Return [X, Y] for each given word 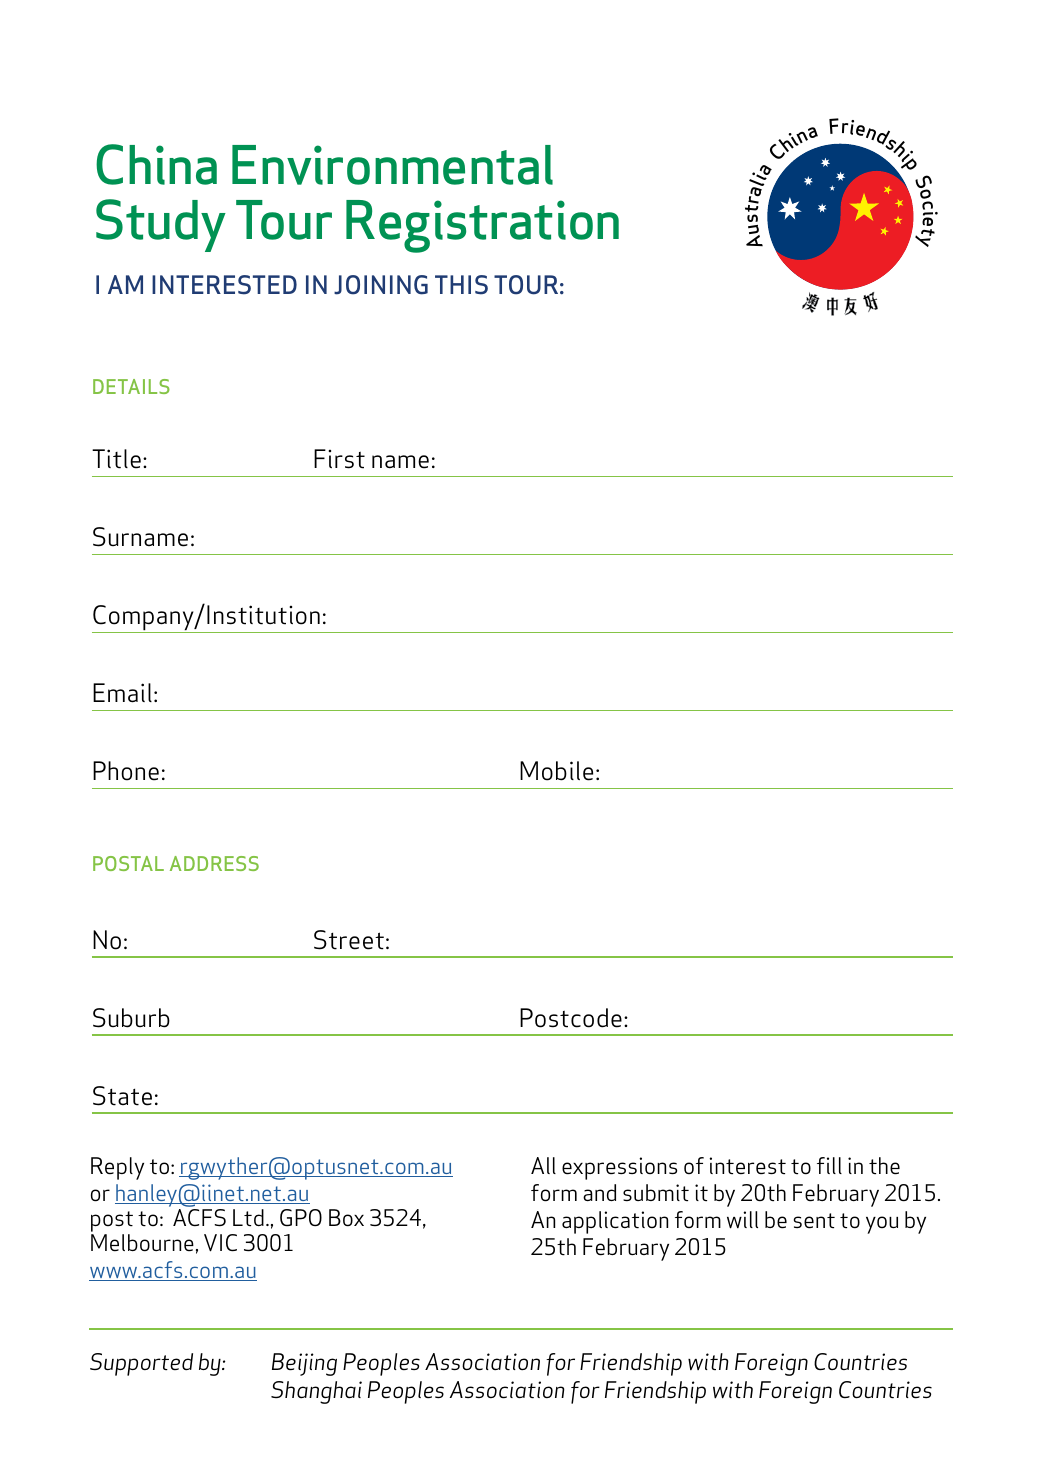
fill [829, 1165]
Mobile [556, 771]
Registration [482, 226]
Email [122, 693]
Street [349, 940]
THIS [461, 285]
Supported [141, 1364]
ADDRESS [214, 863]
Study [161, 225]
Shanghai [316, 1392]
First [339, 459]
